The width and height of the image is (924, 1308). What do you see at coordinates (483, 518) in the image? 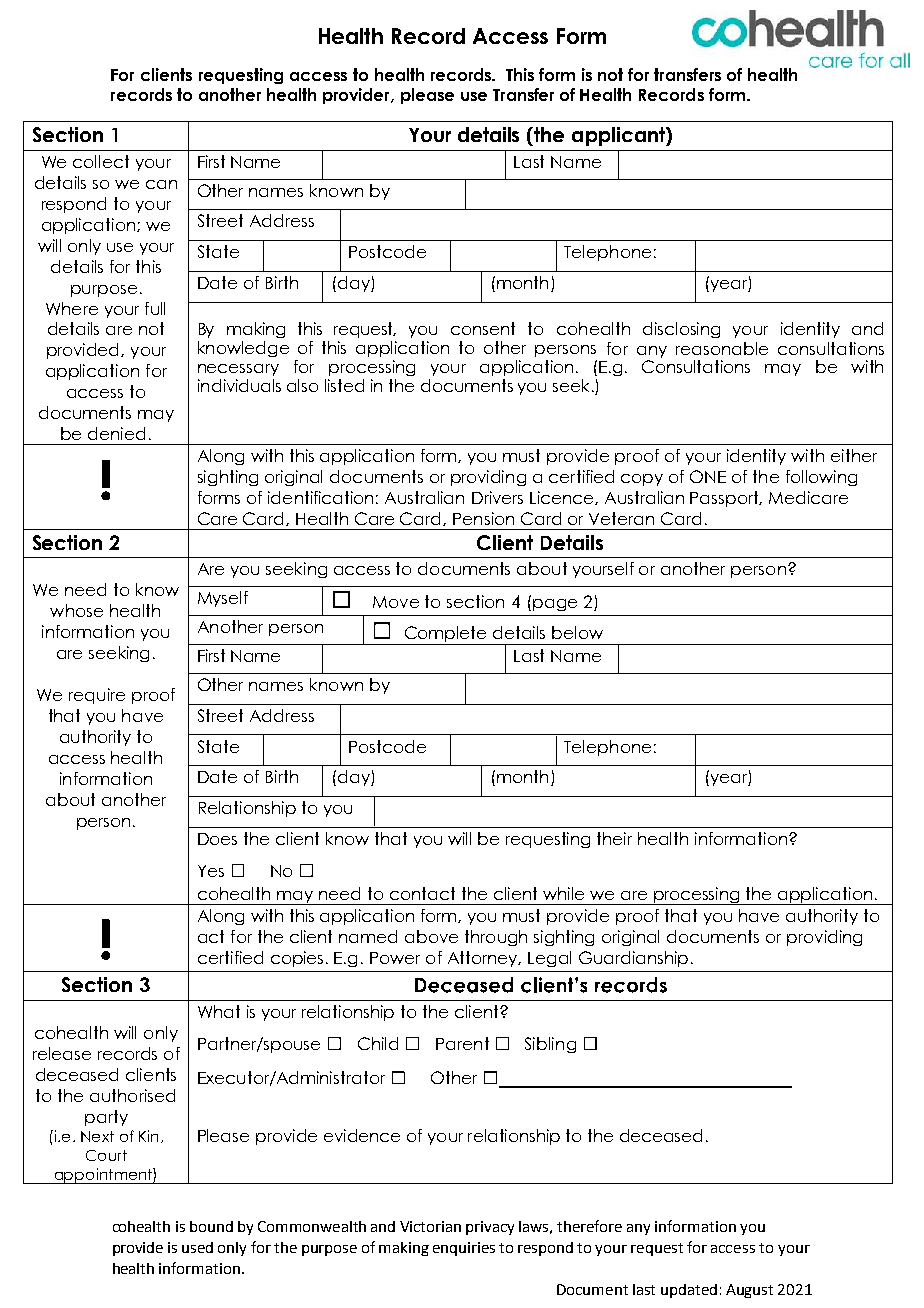
I see `Pension` at bounding box center [483, 518].
